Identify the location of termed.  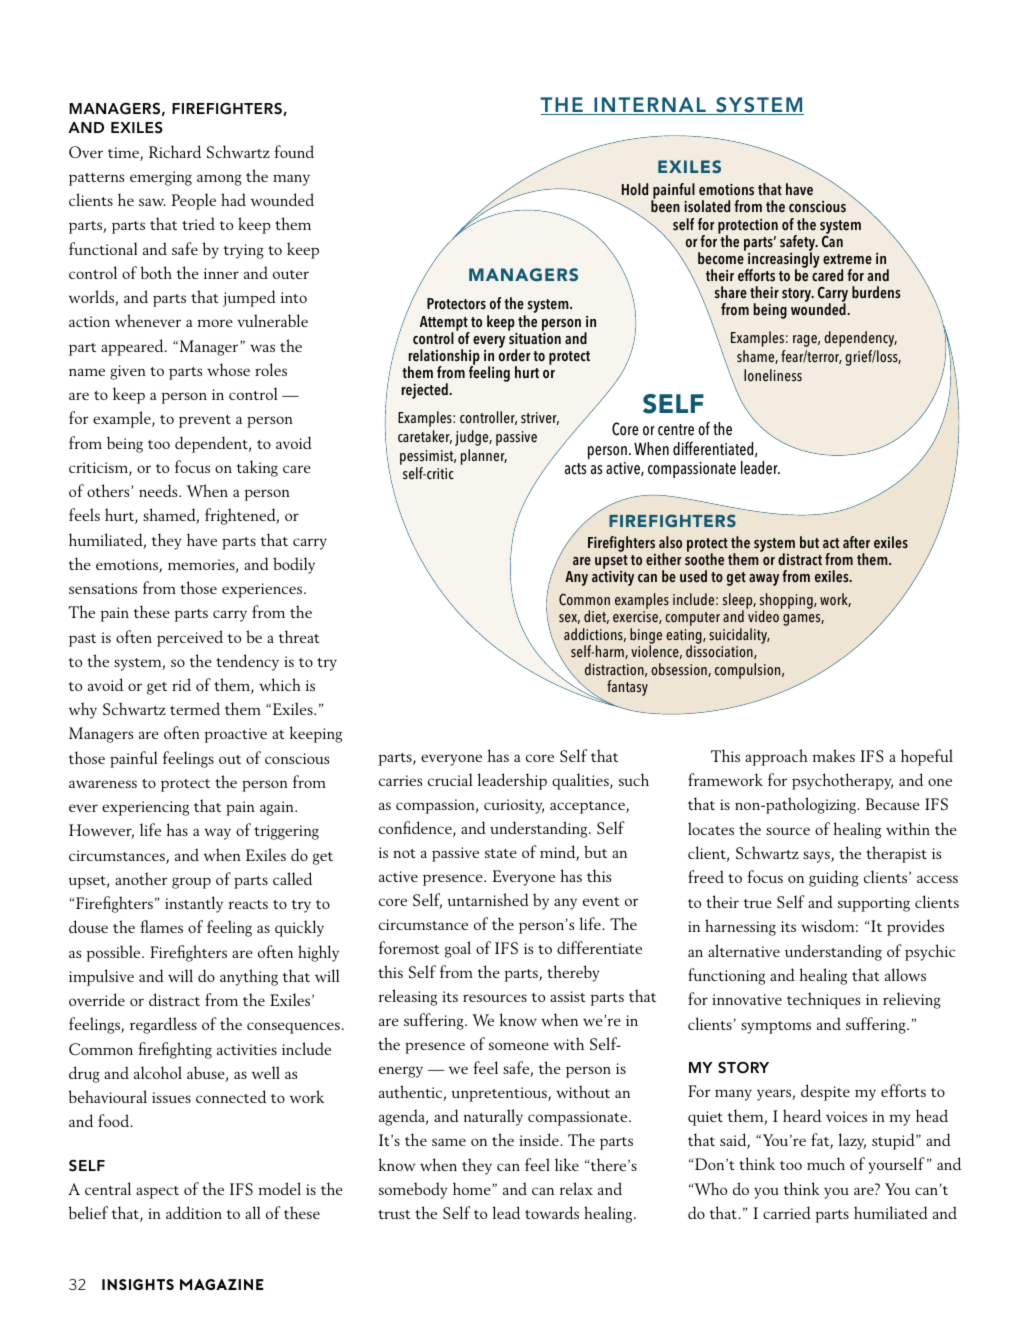
(195, 708).
